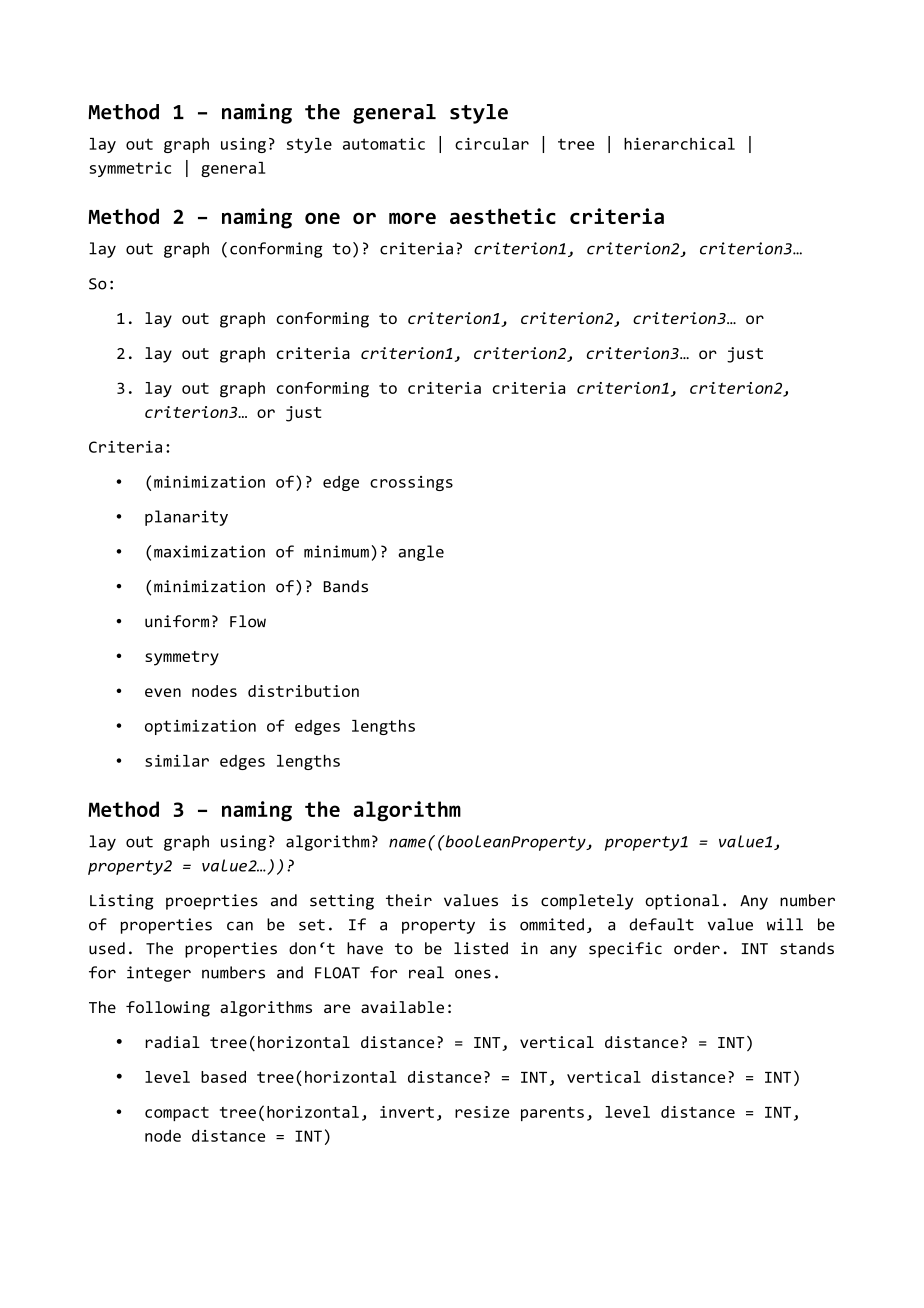  Describe the element at coordinates (209, 551) in the screenshot. I see `maximization` at that location.
